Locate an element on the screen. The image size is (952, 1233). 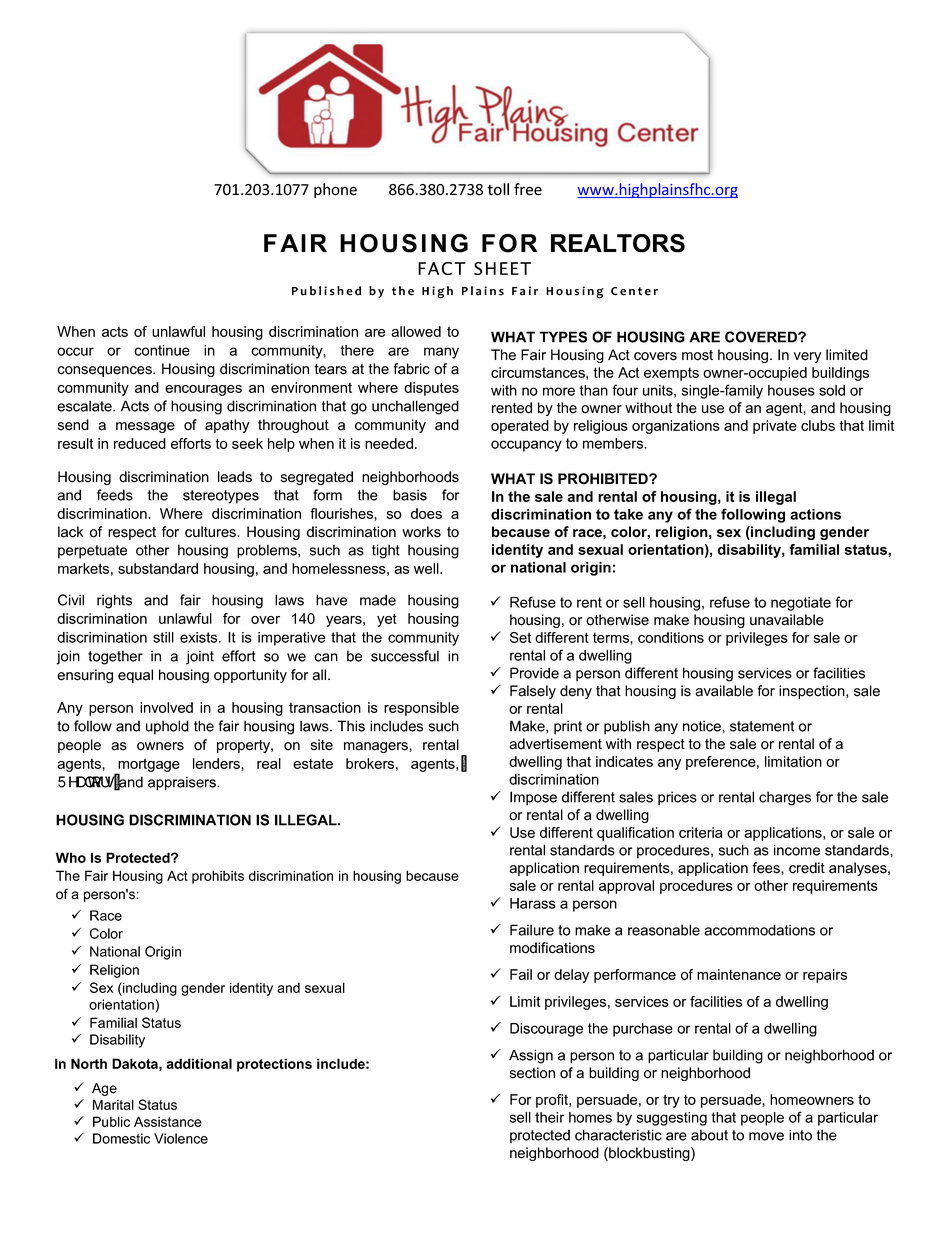
actions is located at coordinates (815, 514).
